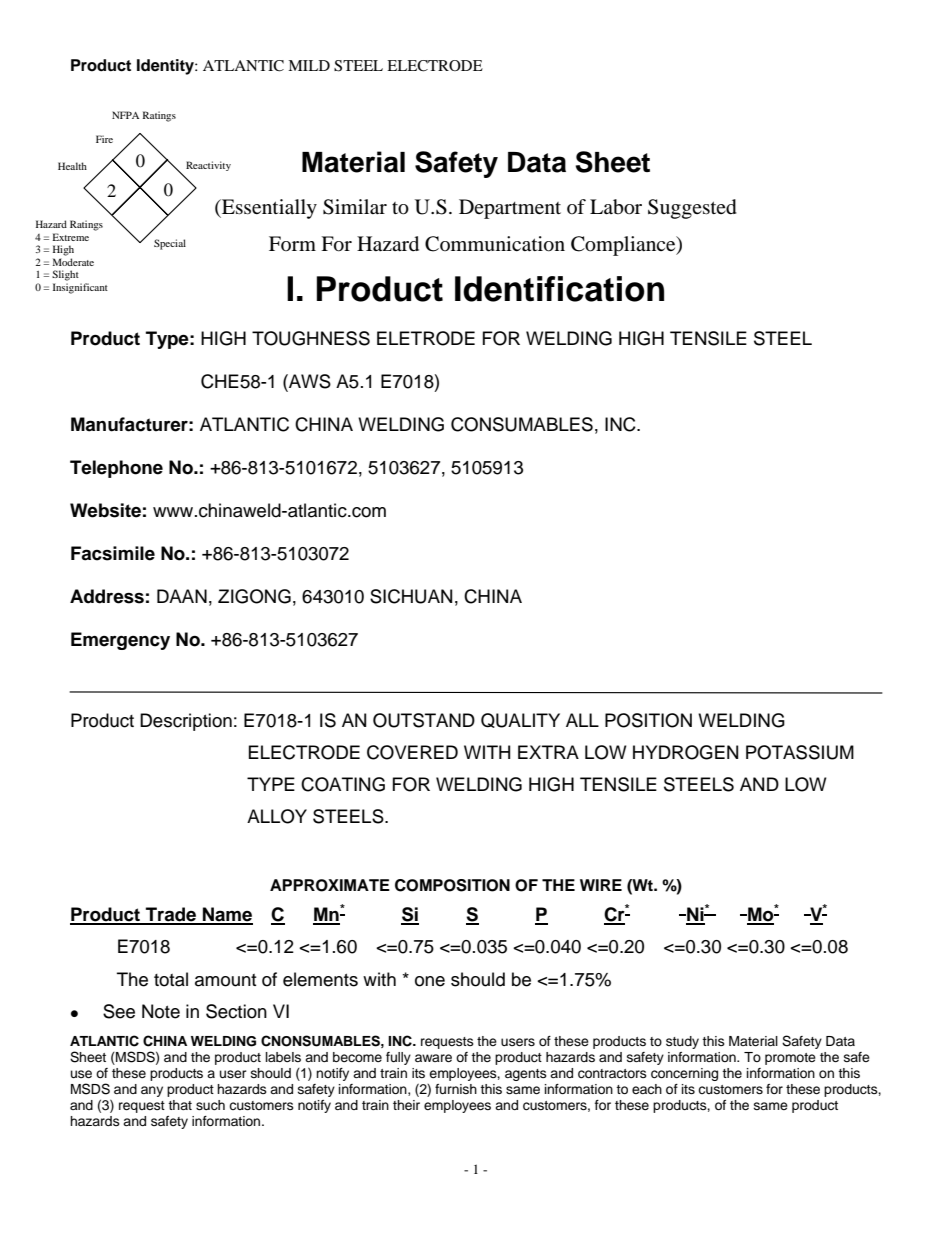 This screenshot has width=952, height=1233. What do you see at coordinates (152, 1091) in the screenshot?
I see `any` at bounding box center [152, 1091].
